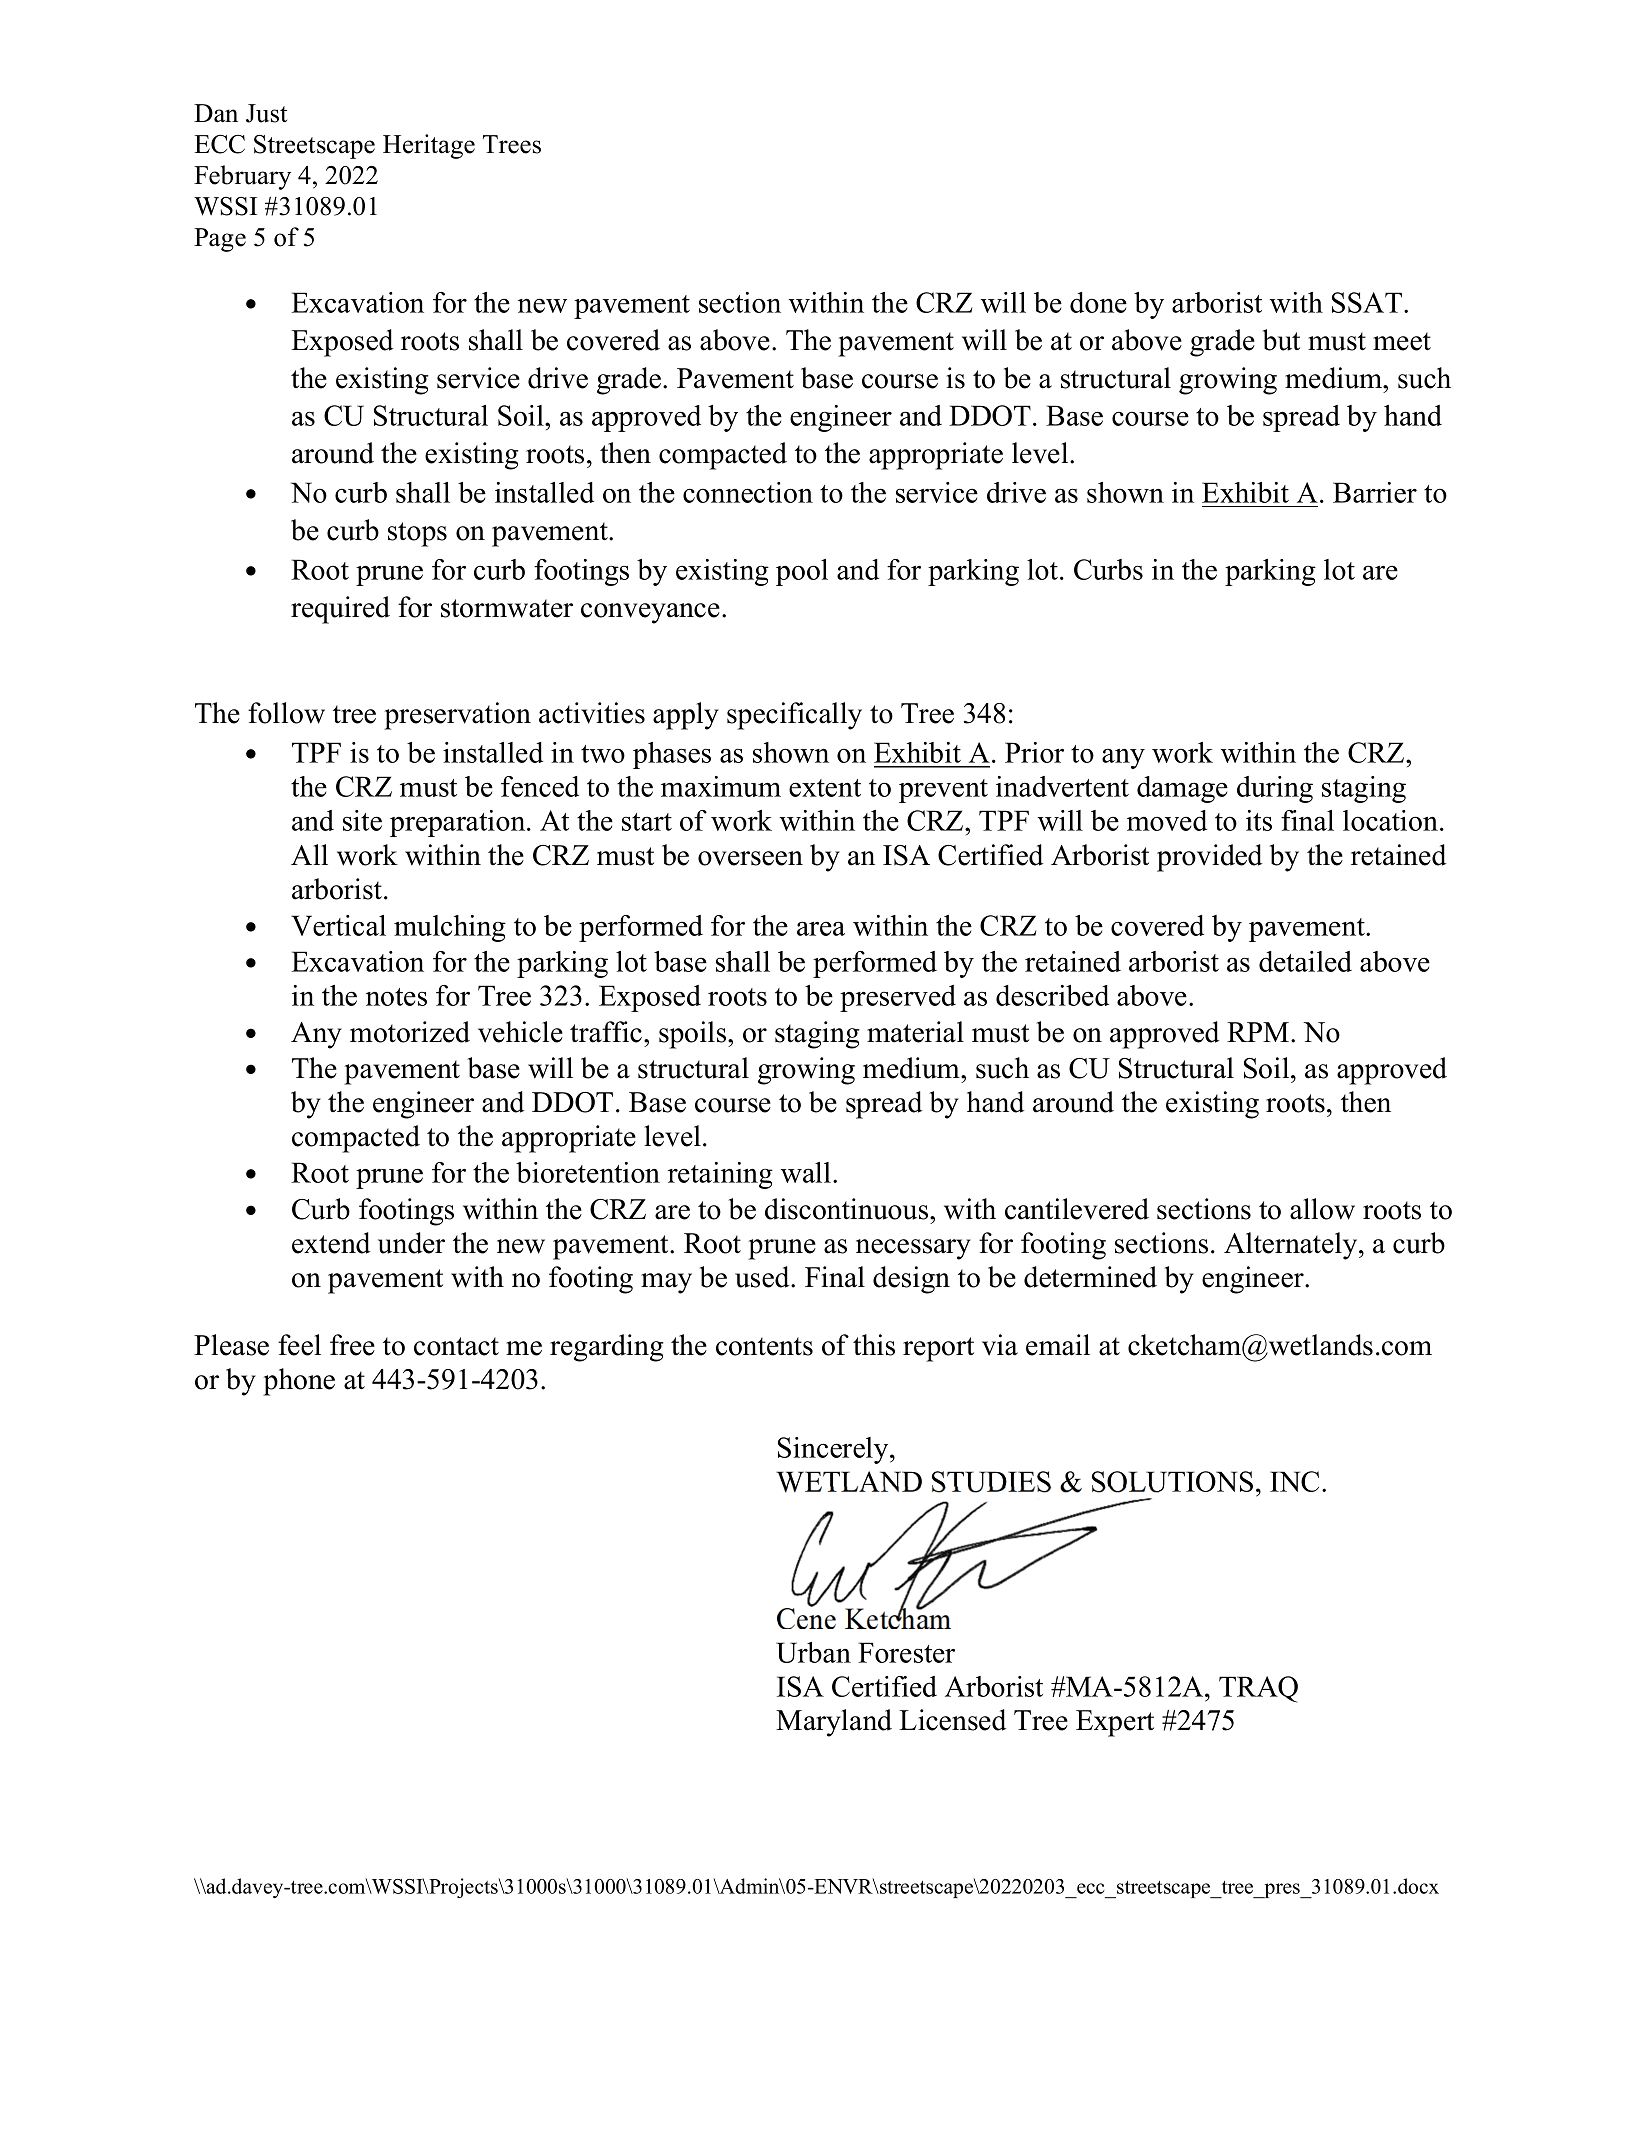 This screenshot has width=1650, height=2136. Describe the element at coordinates (1305, 961) in the screenshot. I see `detailed` at that location.
